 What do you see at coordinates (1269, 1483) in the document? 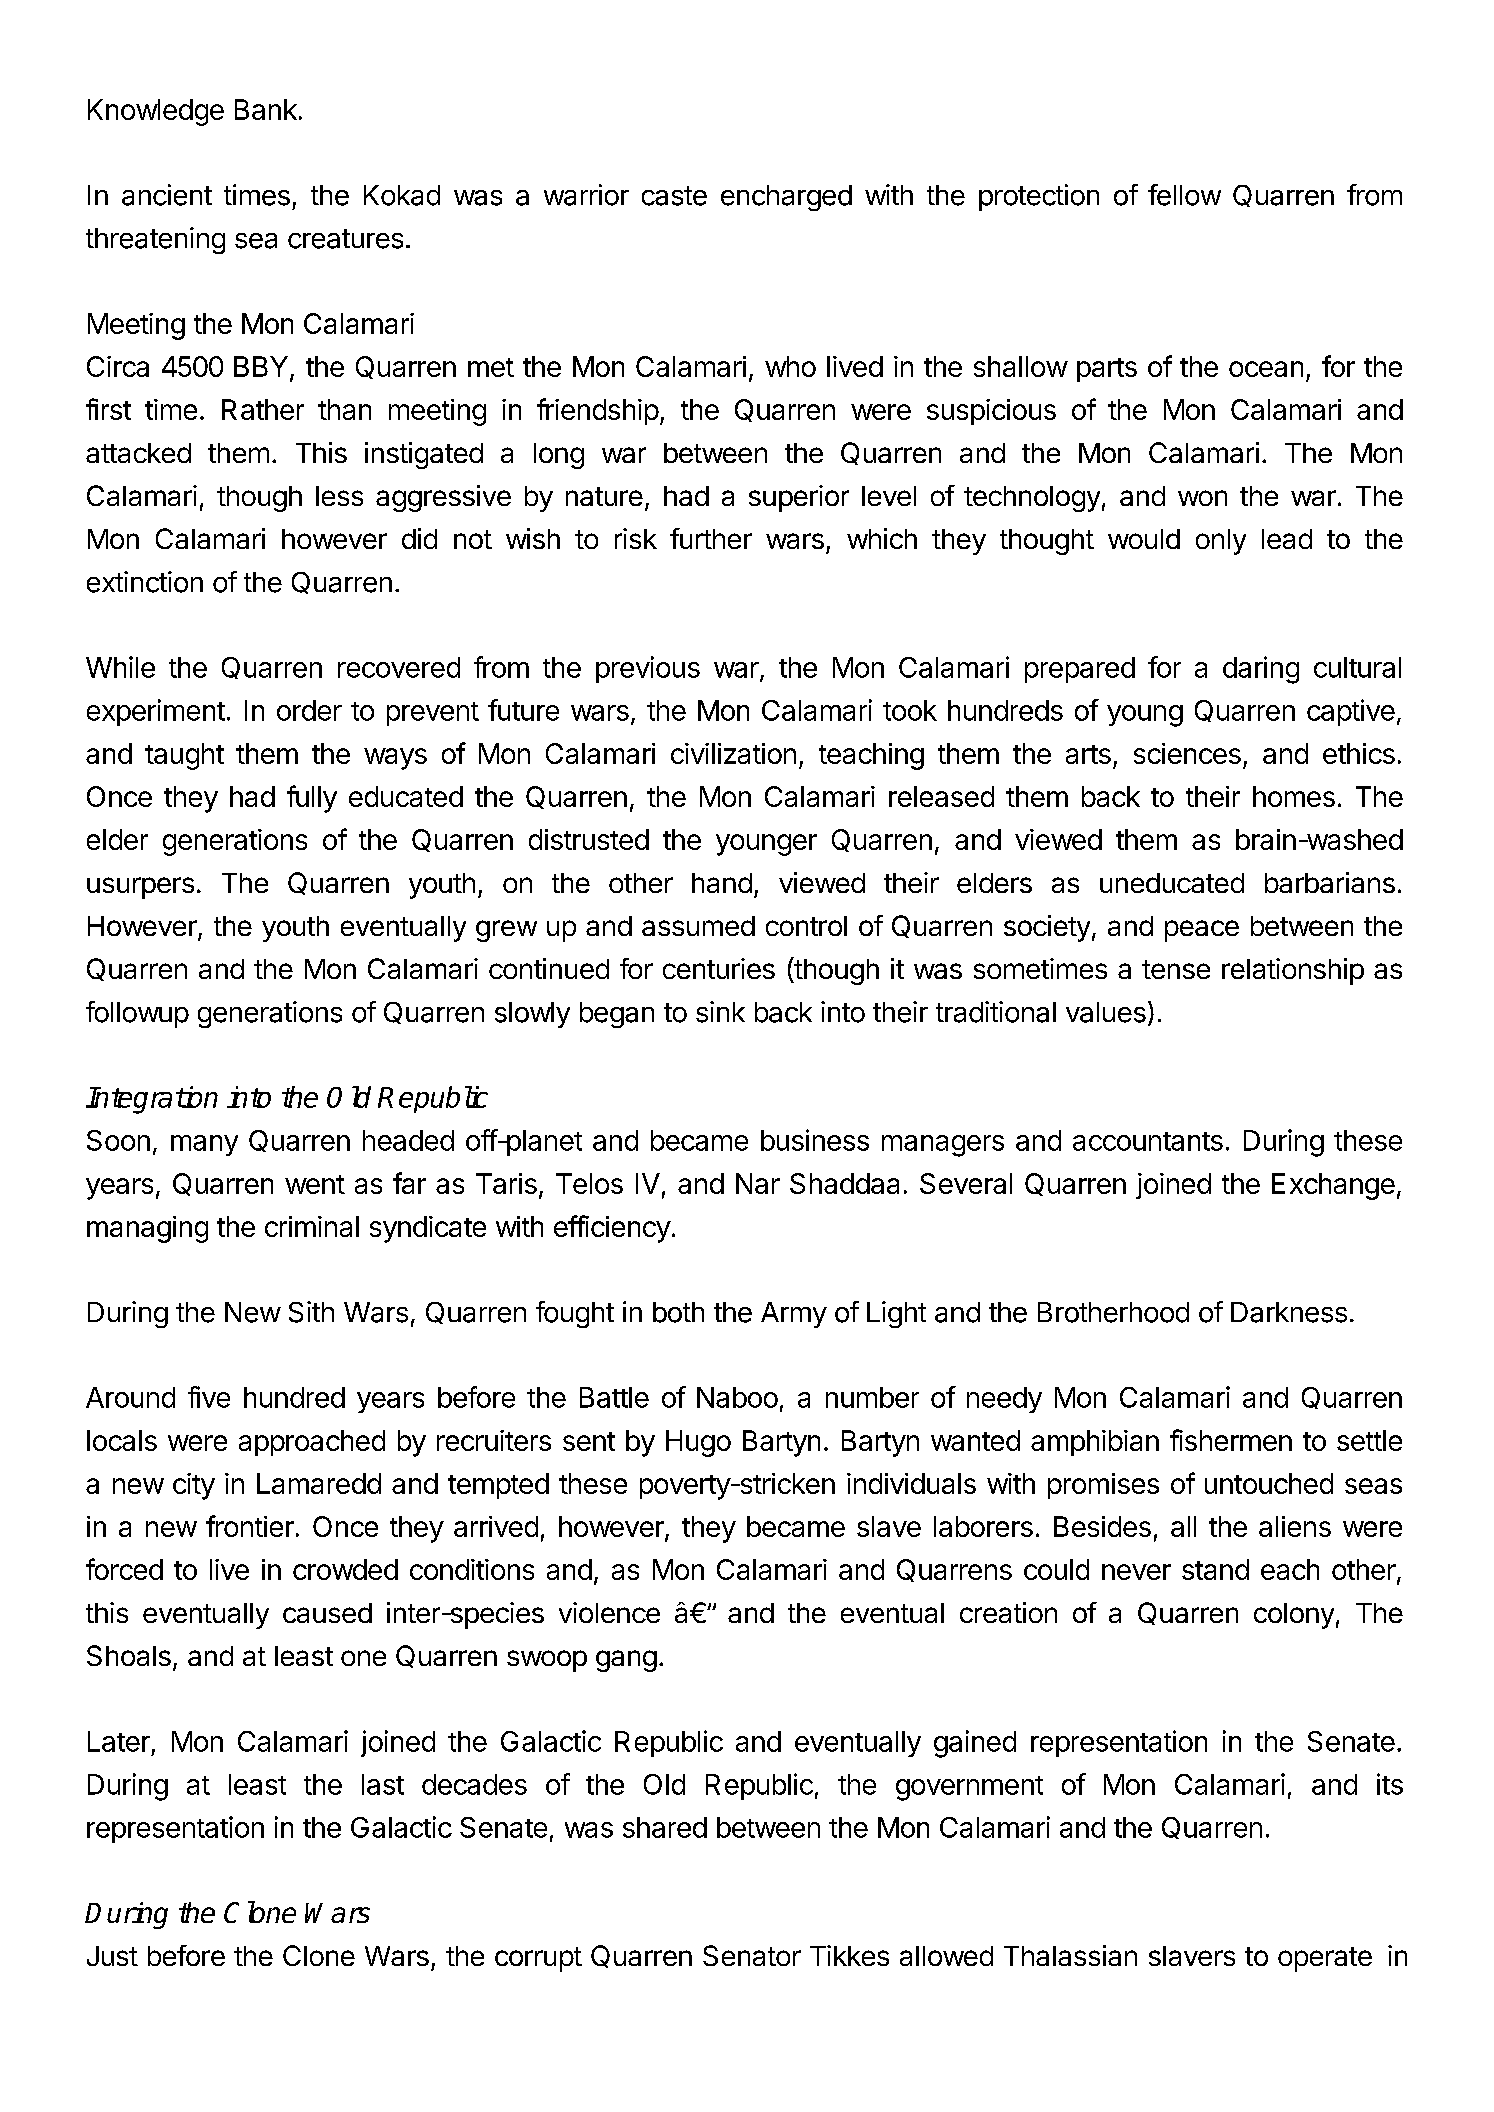
I see `untouched` at bounding box center [1269, 1483].
